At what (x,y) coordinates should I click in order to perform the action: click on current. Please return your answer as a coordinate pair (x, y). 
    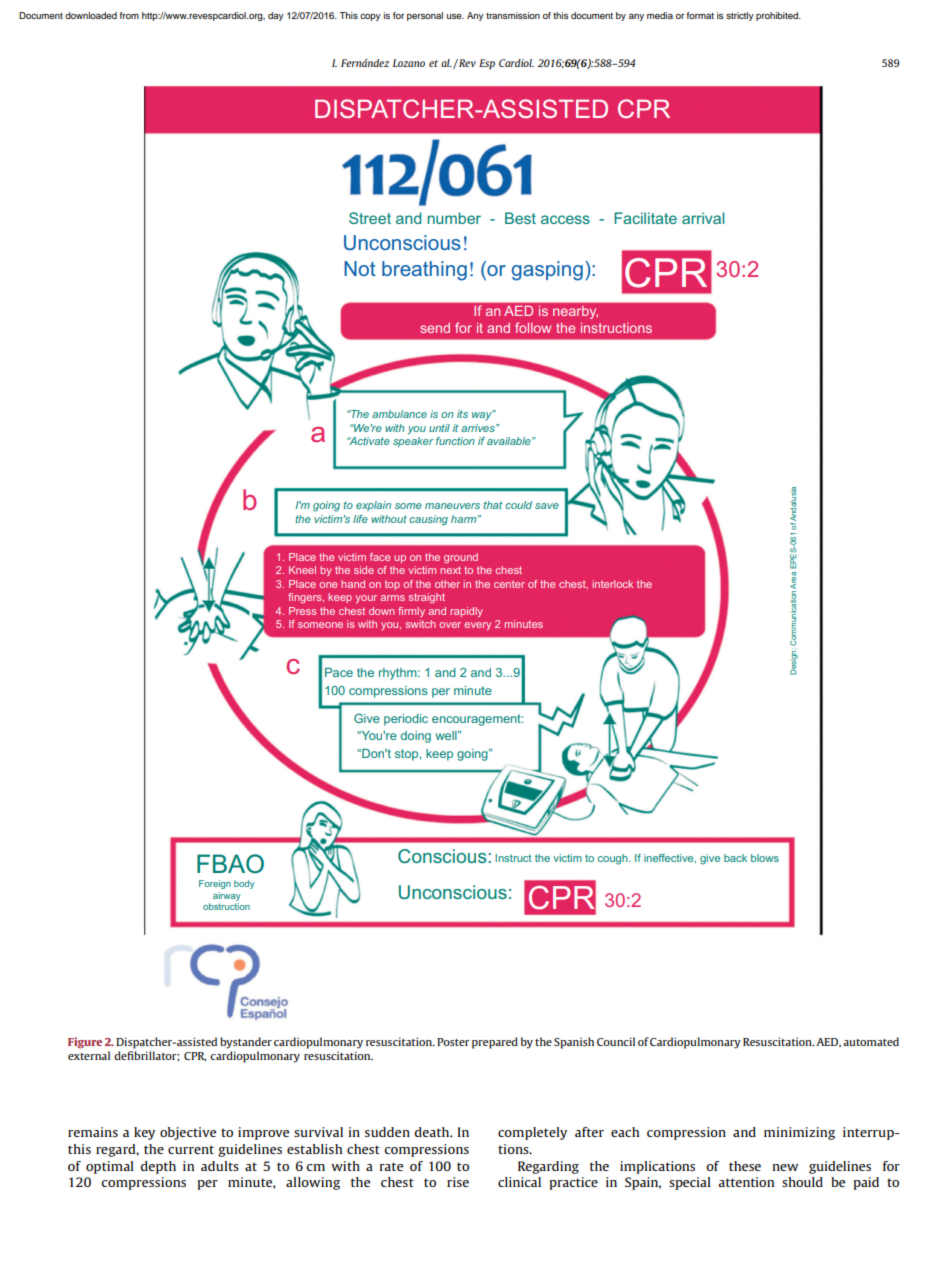
    Looking at the image, I should click on (191, 1149).
